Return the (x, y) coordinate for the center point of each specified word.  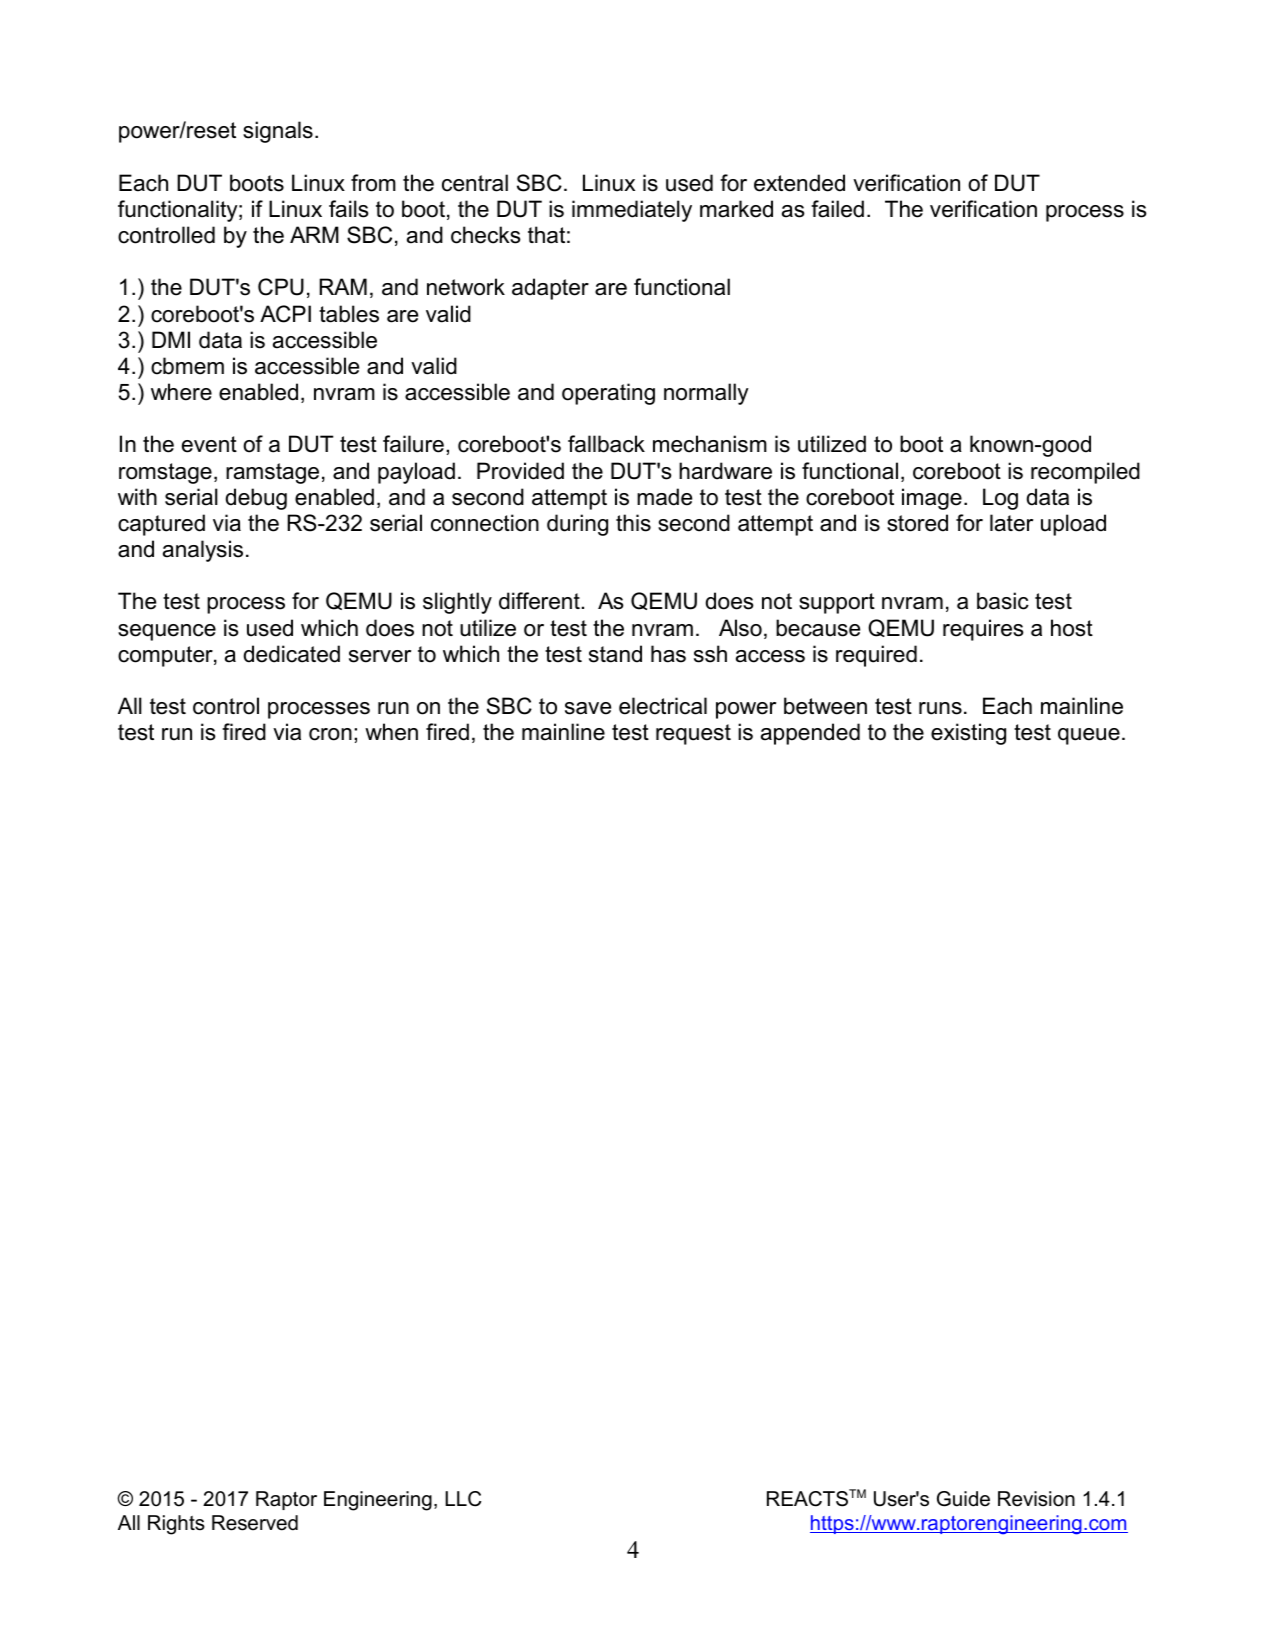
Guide (963, 1499)
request (693, 734)
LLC (463, 1499)
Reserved (255, 1523)
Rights (176, 1525)
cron (330, 734)
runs (940, 708)
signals (278, 132)
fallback (606, 444)
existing (968, 734)
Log (1000, 499)
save (588, 708)
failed (837, 209)
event (209, 444)
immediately (632, 211)
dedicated (291, 654)
